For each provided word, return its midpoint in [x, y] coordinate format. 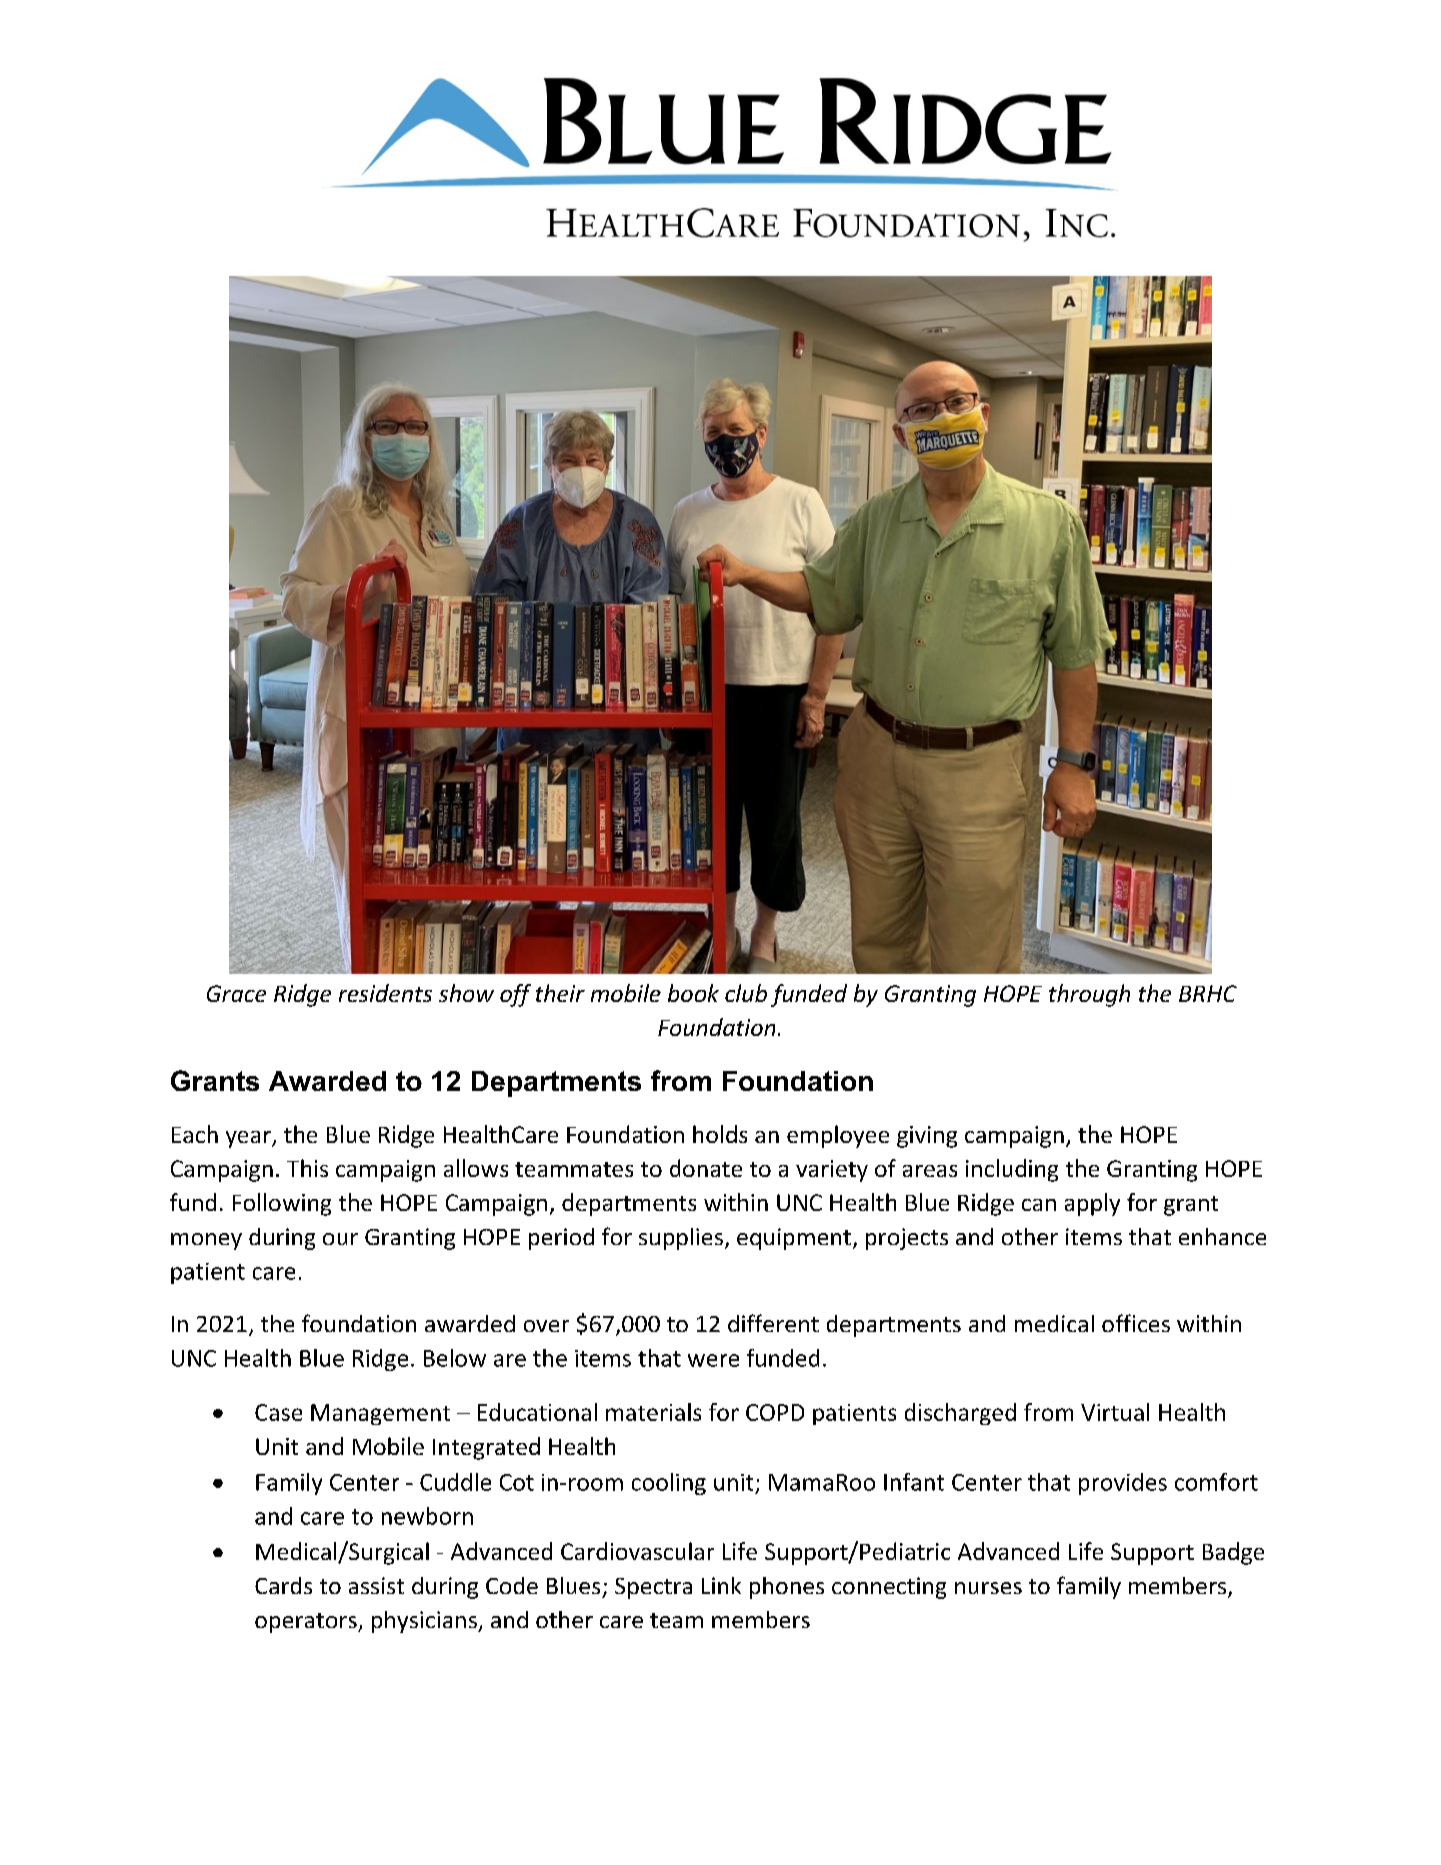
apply [1092, 1204]
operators [307, 1623]
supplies [681, 1239]
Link [721, 1585]
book [693, 993]
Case [278, 1412]
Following [282, 1204]
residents [385, 993]
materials [653, 1412]
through [1089, 995]
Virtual [1115, 1412]
